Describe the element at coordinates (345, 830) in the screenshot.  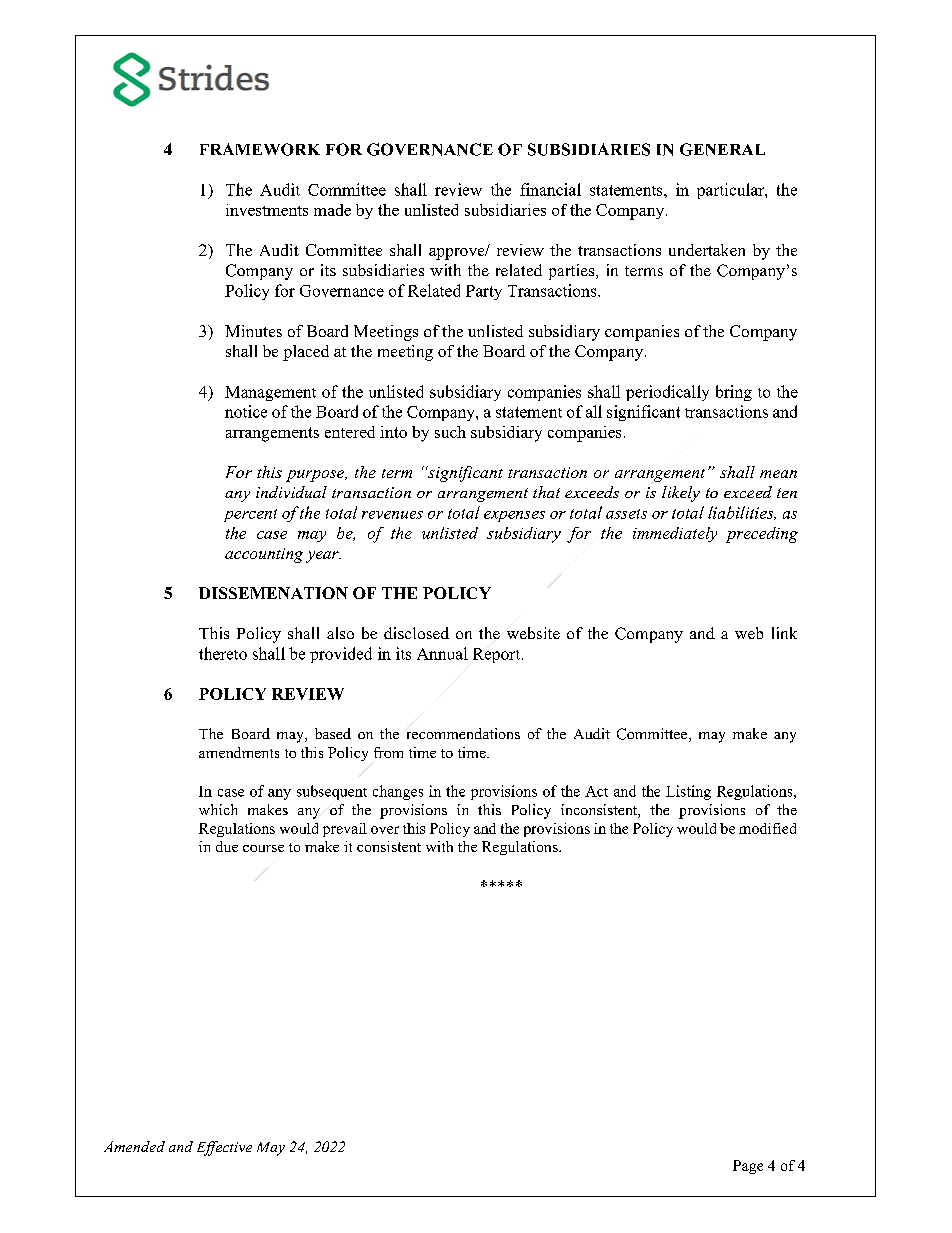
I see `prevail` at that location.
